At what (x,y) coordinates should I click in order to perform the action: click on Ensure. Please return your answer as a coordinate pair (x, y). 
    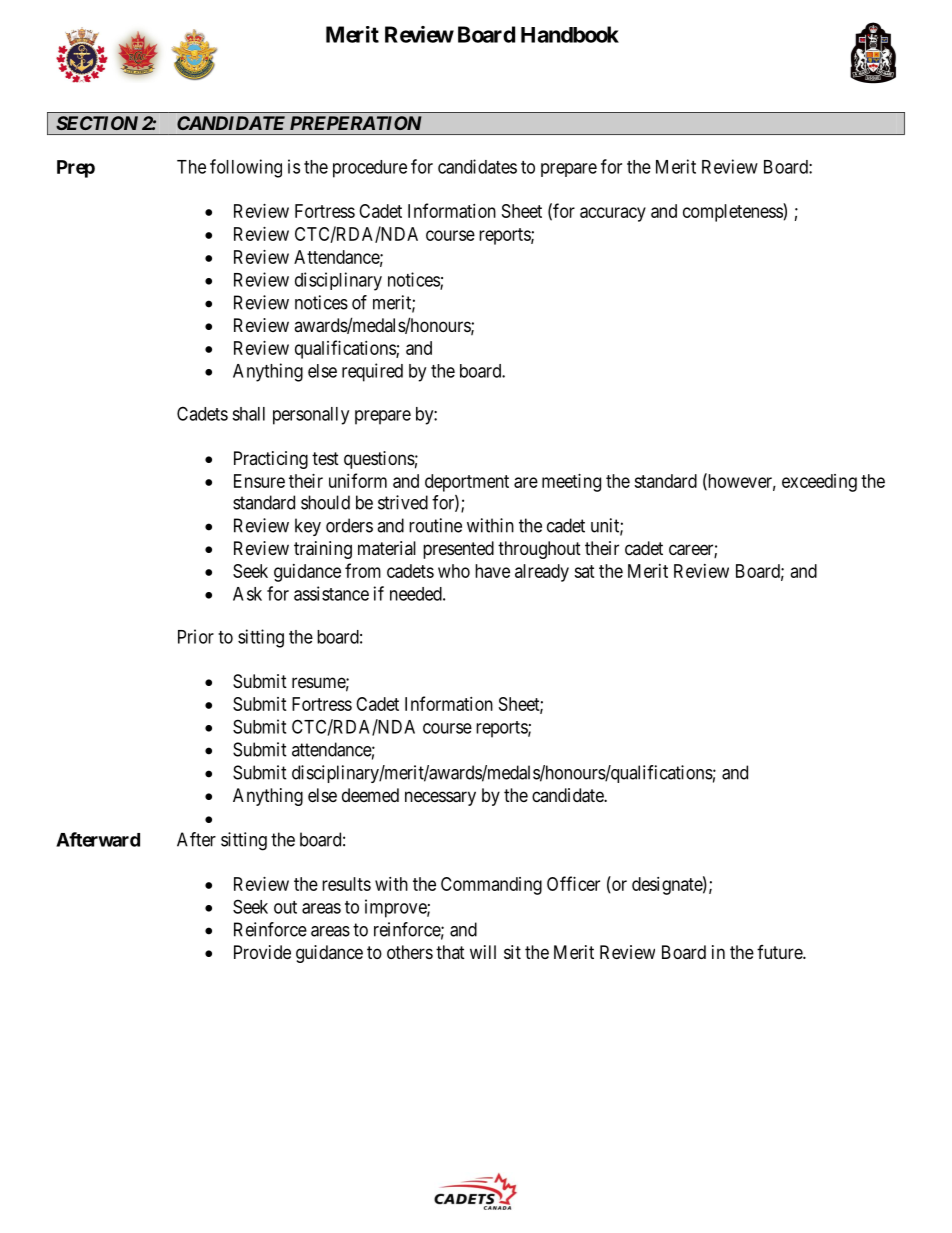
    Looking at the image, I should click on (259, 481).
